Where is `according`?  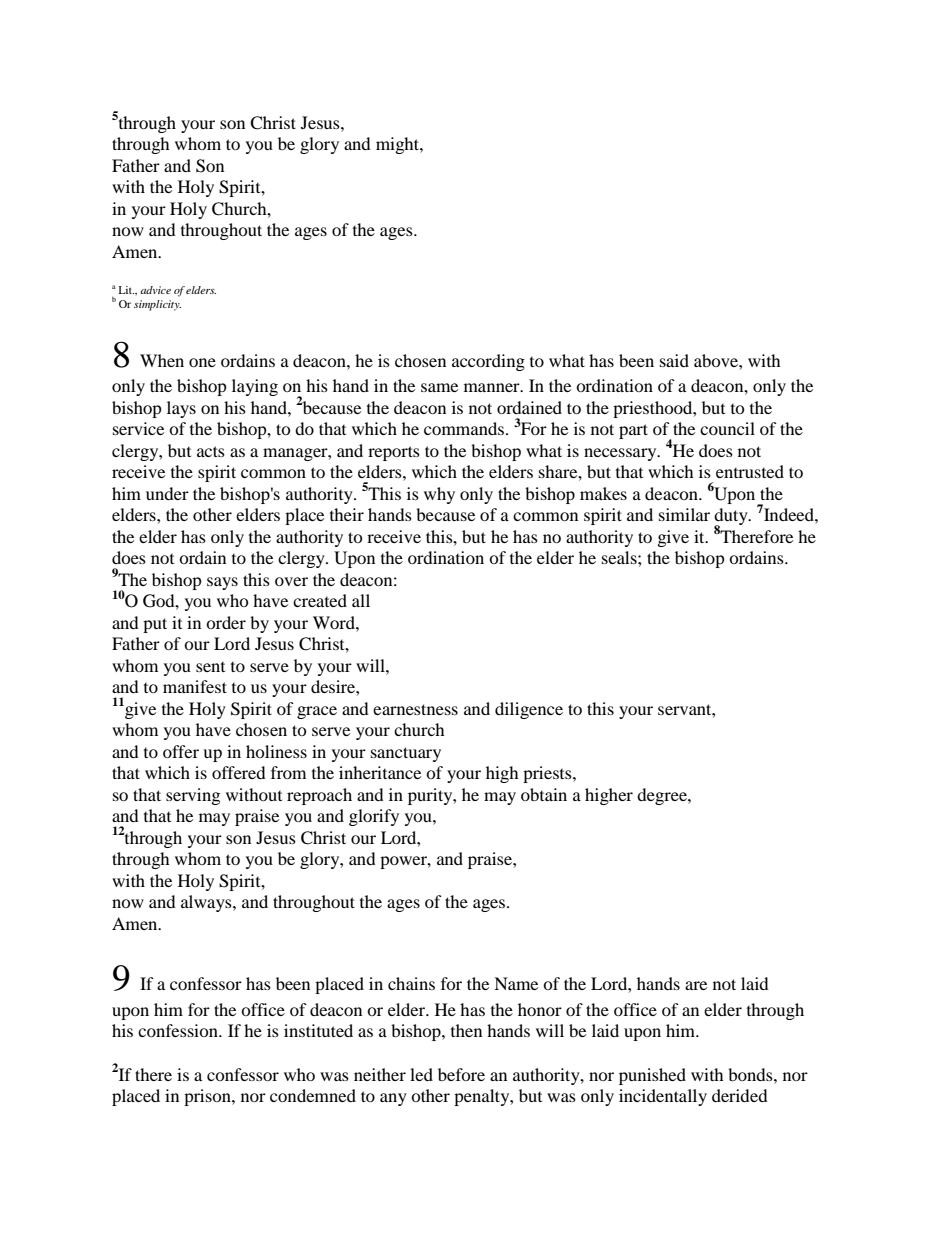
according is located at coordinates (488, 362).
